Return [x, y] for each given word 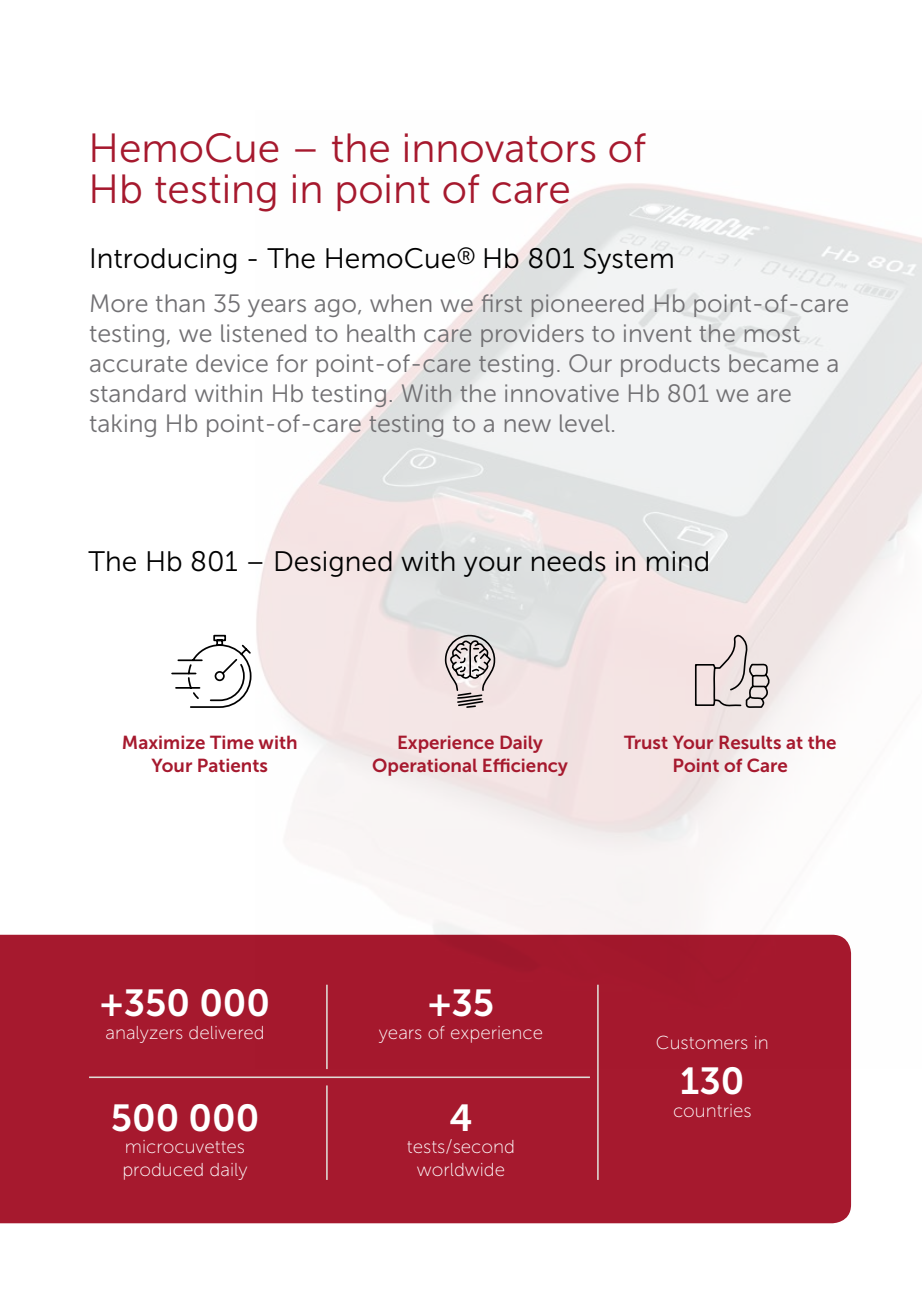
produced [163, 1171]
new [528, 425]
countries [712, 1110]
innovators [500, 148]
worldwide [460, 1169]
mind [677, 561]
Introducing [164, 261]
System [628, 261]
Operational [425, 767]
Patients [233, 765]
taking [123, 425]
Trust [646, 742]
